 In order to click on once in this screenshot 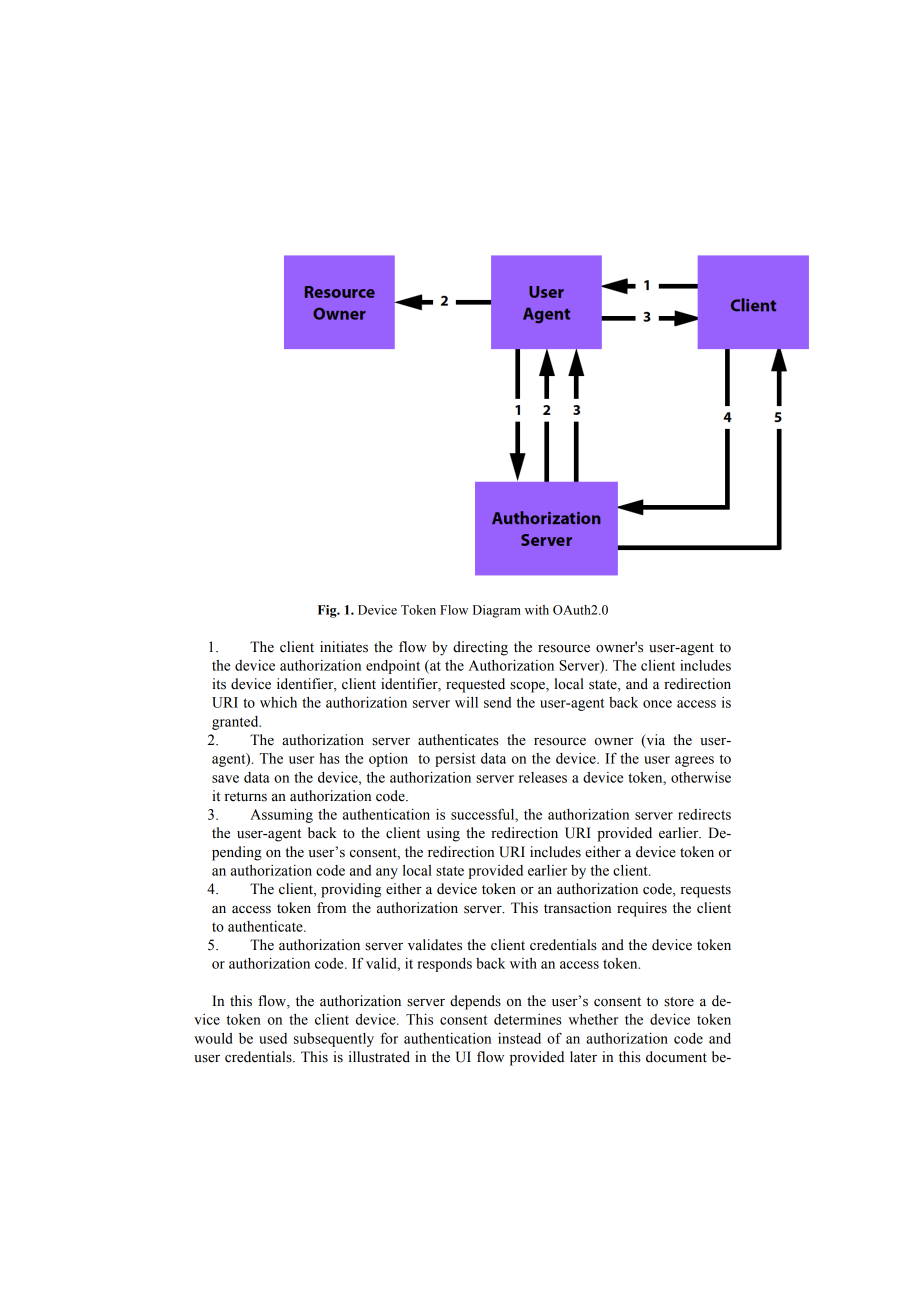, I will do `click(657, 704)`.
